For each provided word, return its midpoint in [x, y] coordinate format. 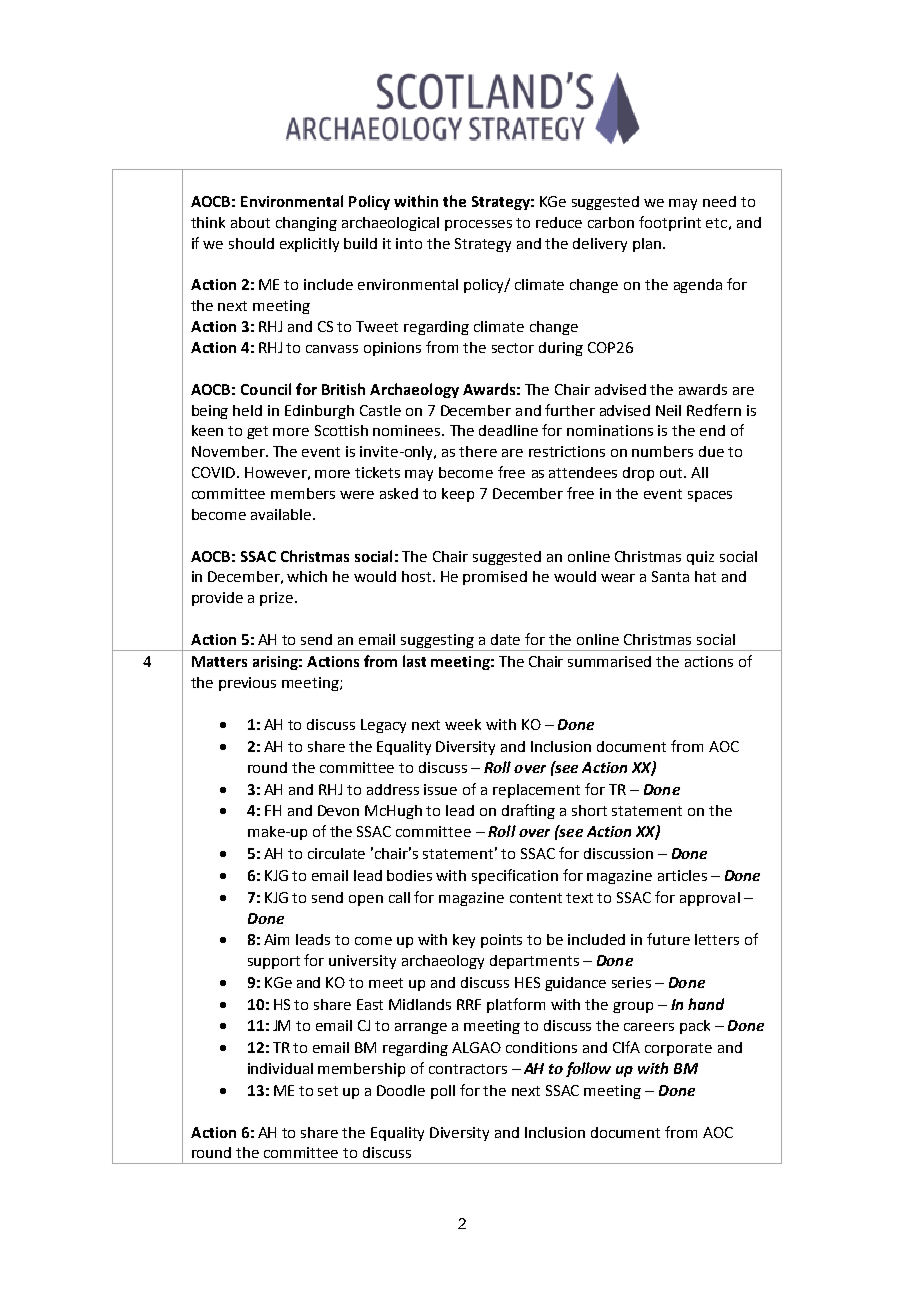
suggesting [438, 642]
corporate [678, 1049]
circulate [336, 853]
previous [247, 684]
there [478, 451]
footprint [670, 223]
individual [280, 1068]
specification [515, 876]
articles [682, 875]
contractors [468, 1069]
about [250, 222]
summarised [609, 661]
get [257, 432]
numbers [662, 451]
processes [478, 225]
